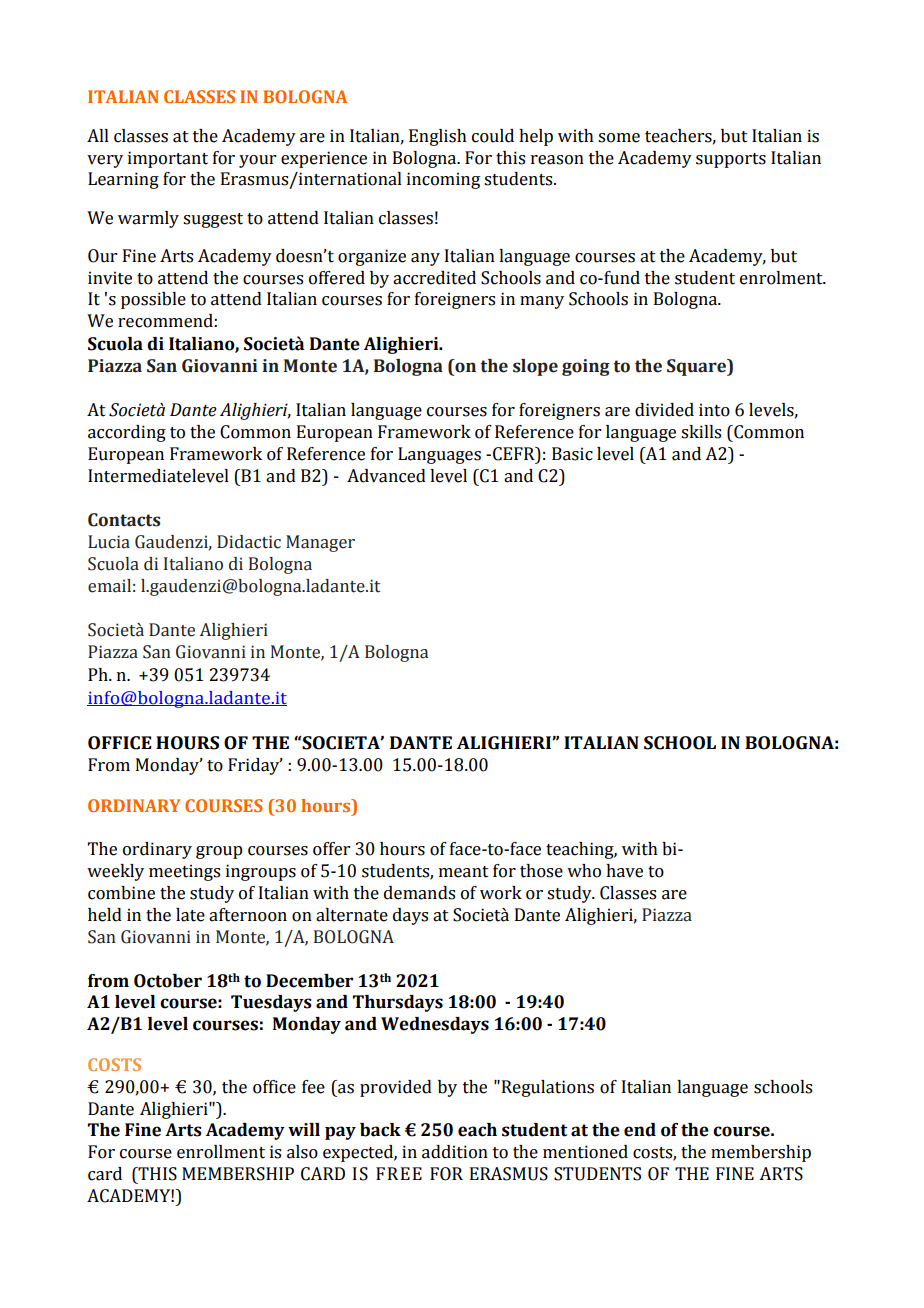 This page has height=1308, width=924. Describe the element at coordinates (455, 1152) in the page. I see `addition` at that location.
